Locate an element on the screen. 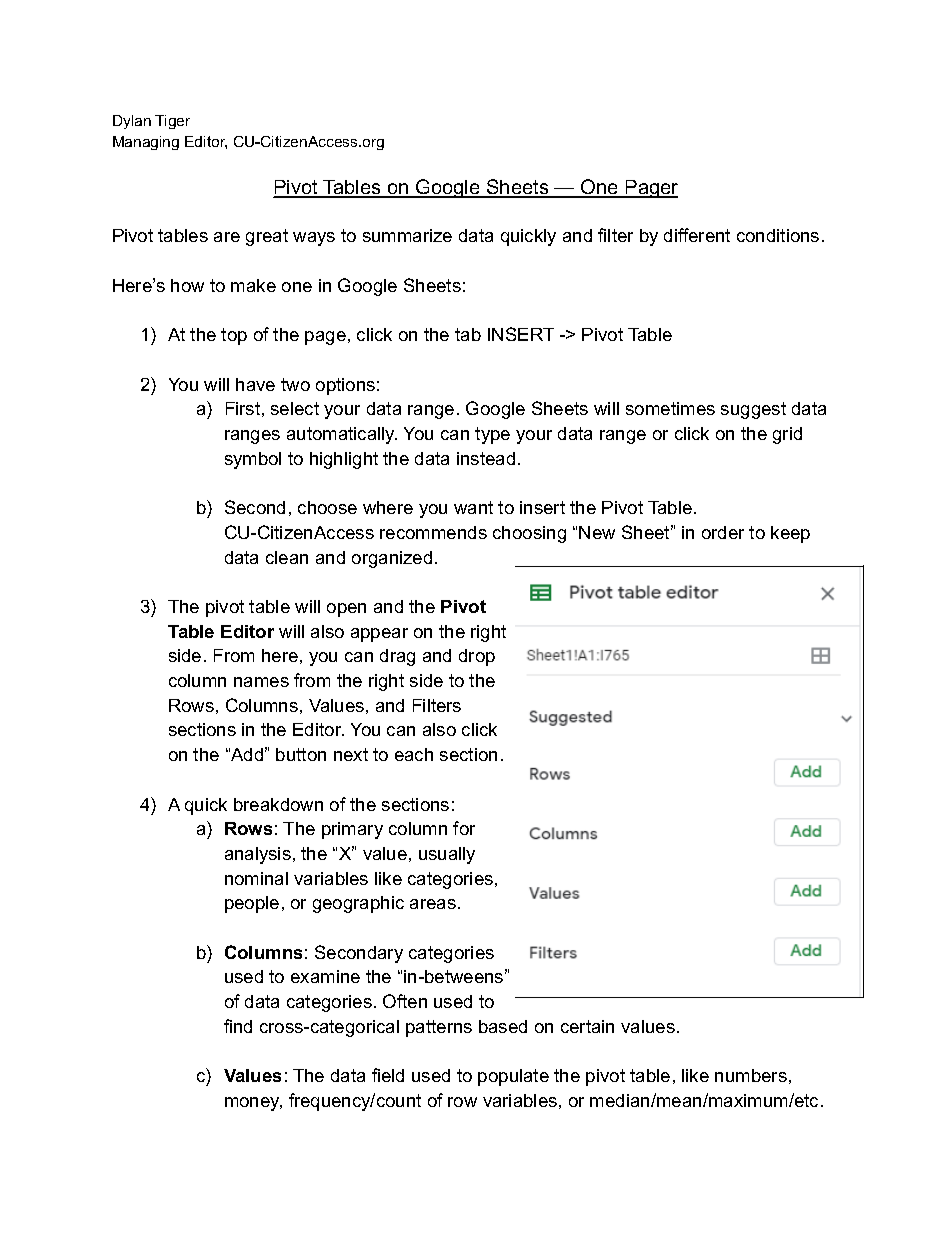 The width and height of the screenshot is (952, 1233). order is located at coordinates (723, 532).
